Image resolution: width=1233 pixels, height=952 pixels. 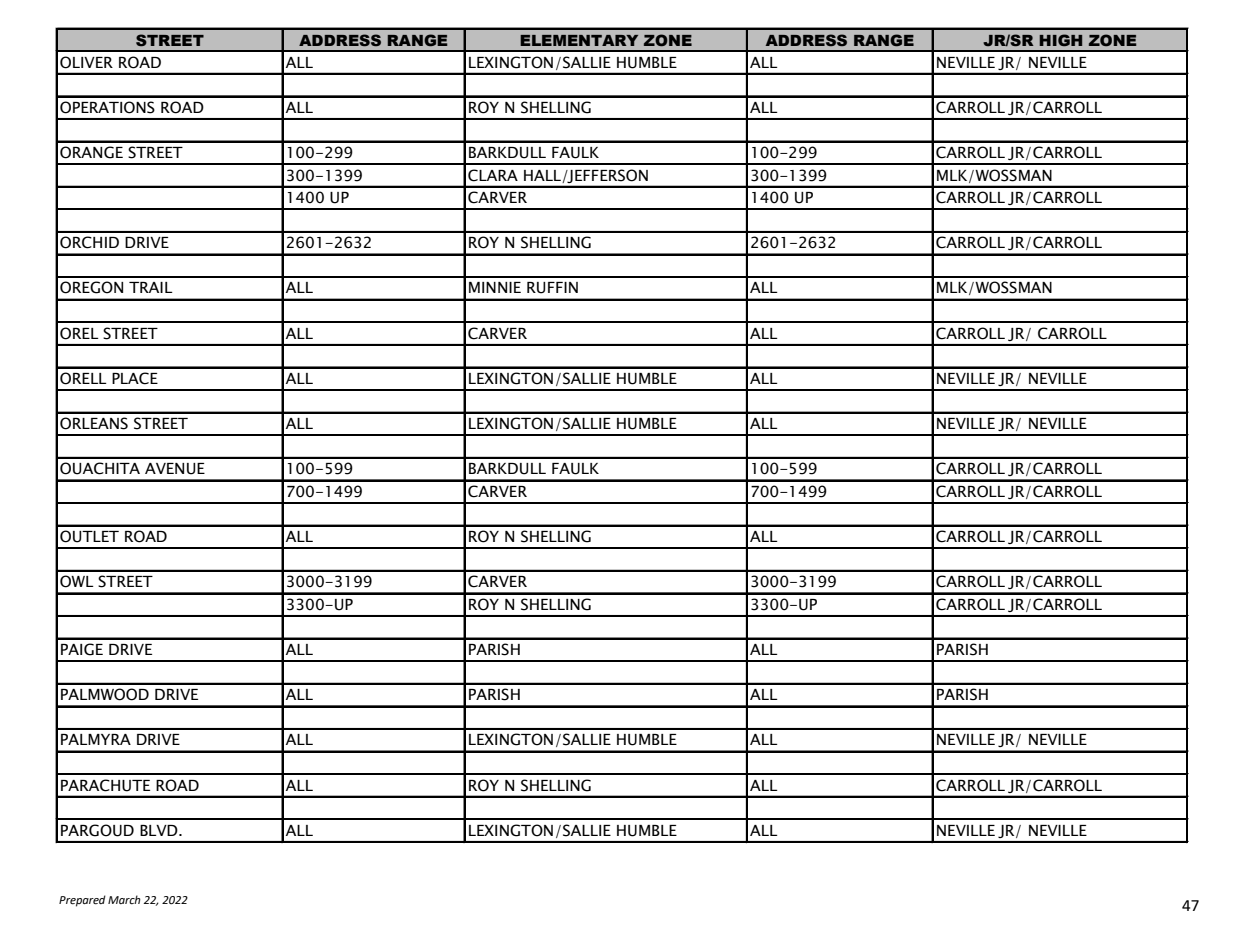 I want to click on AVENUE, so click(x=175, y=469).
